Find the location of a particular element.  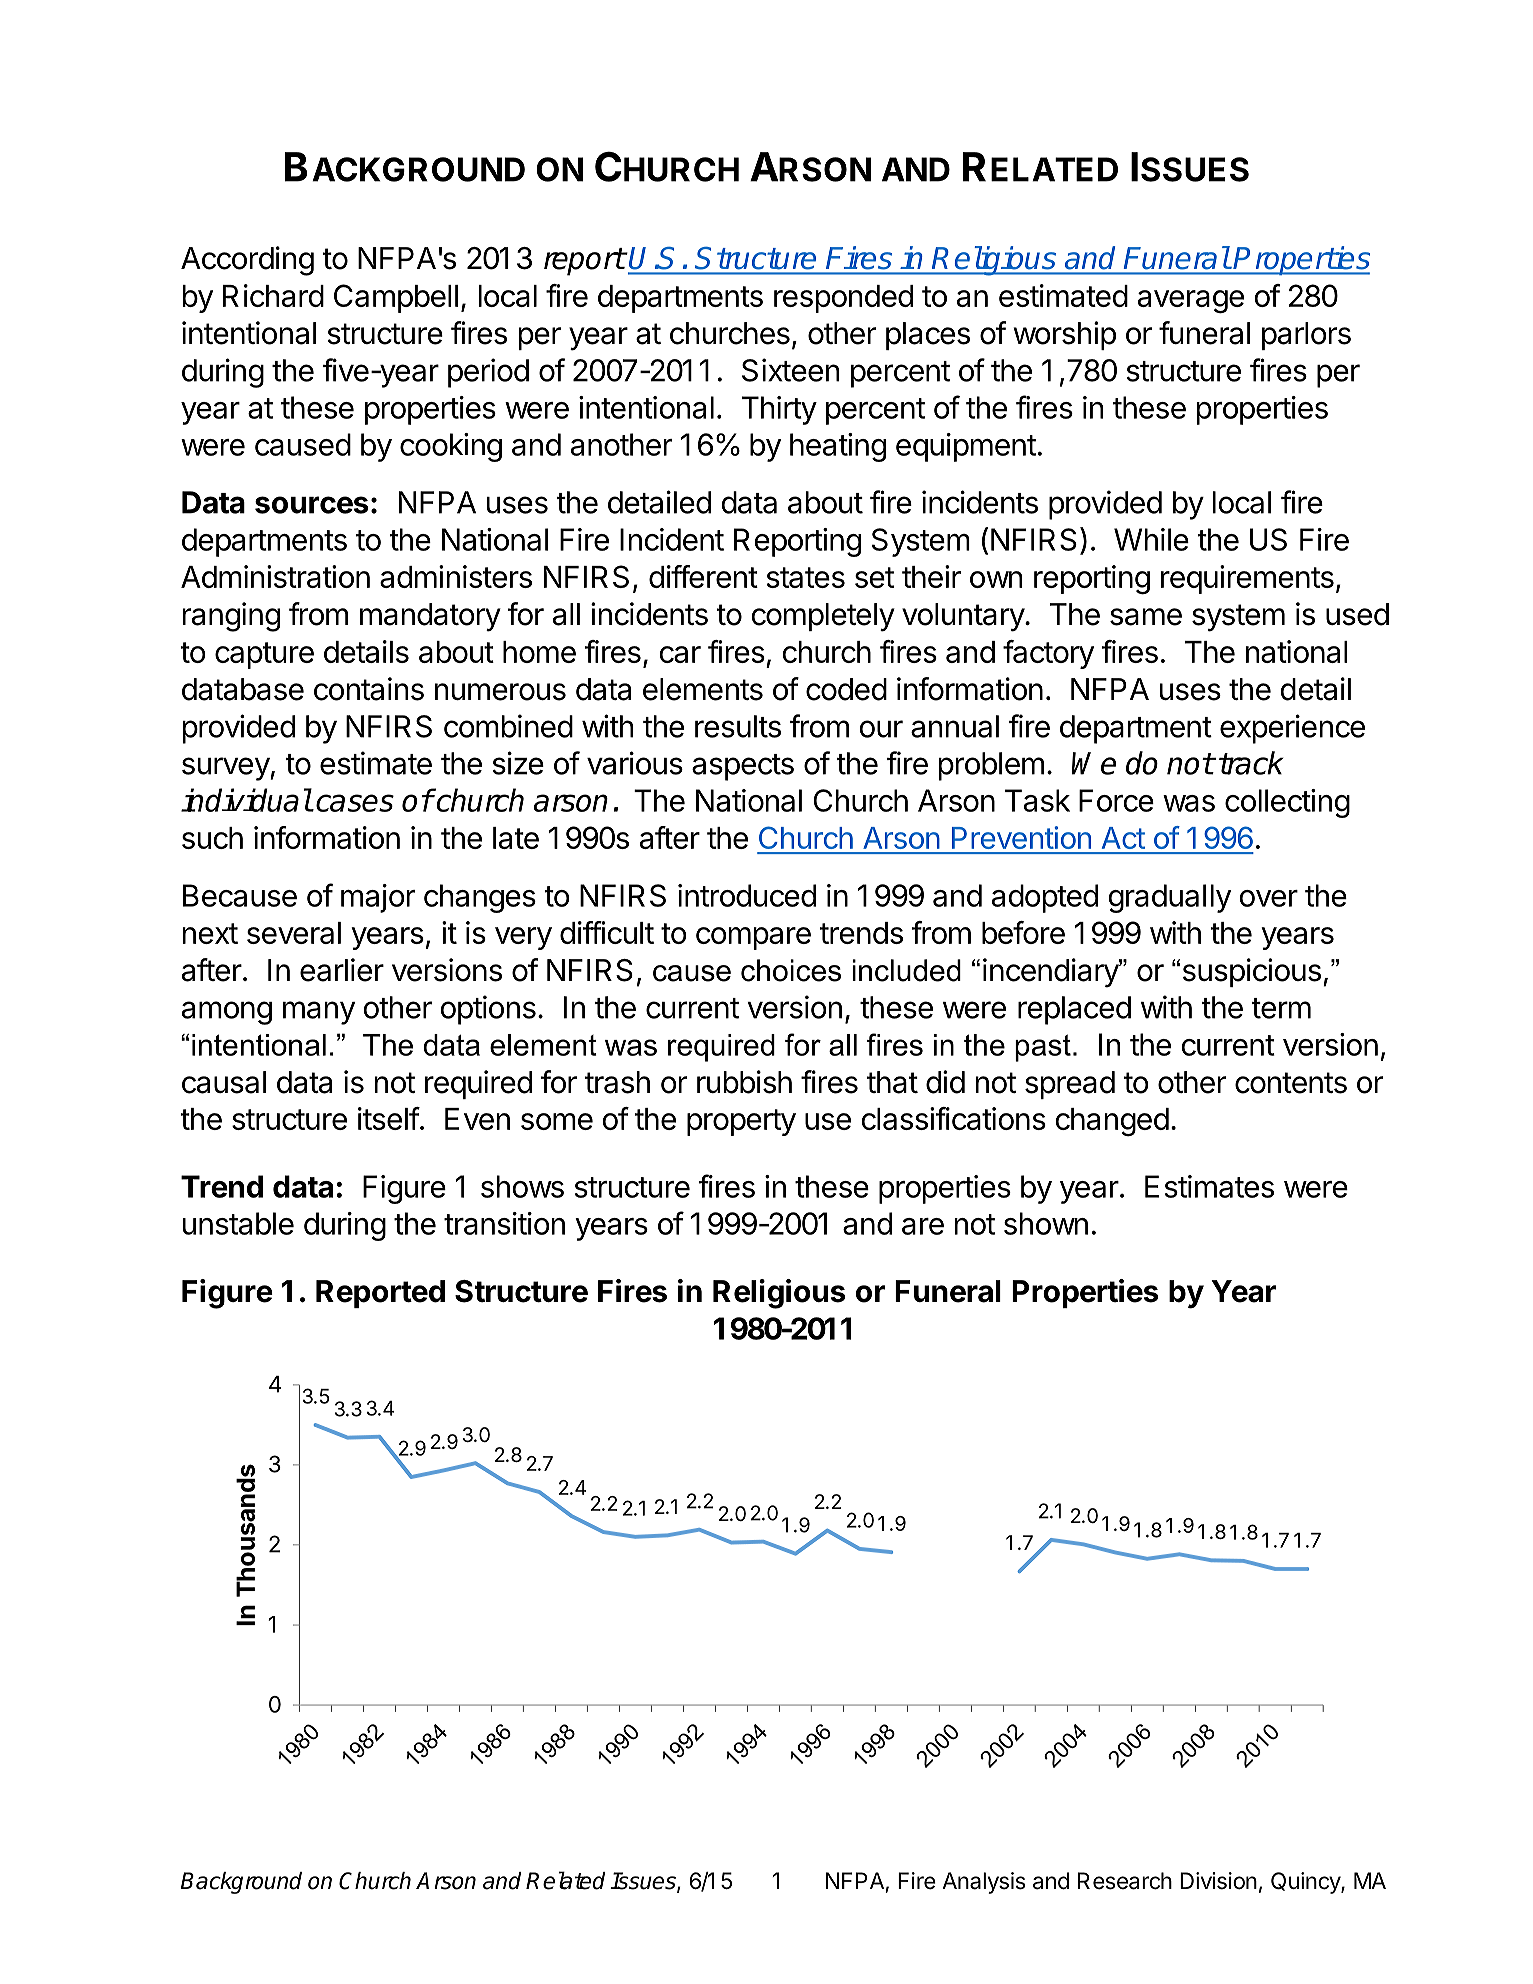

average is located at coordinates (1191, 302).
